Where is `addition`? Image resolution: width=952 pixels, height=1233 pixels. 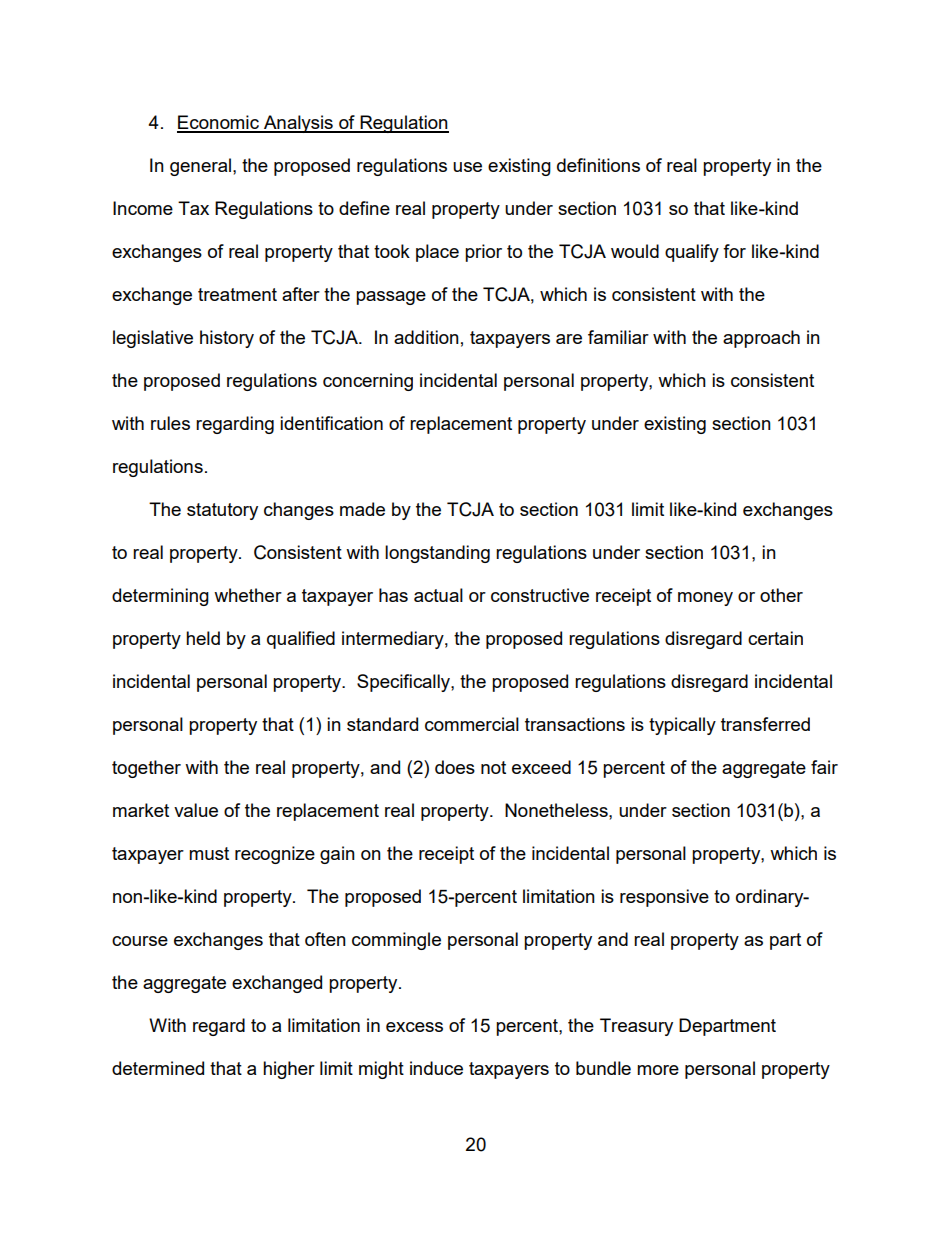 addition is located at coordinates (426, 337).
